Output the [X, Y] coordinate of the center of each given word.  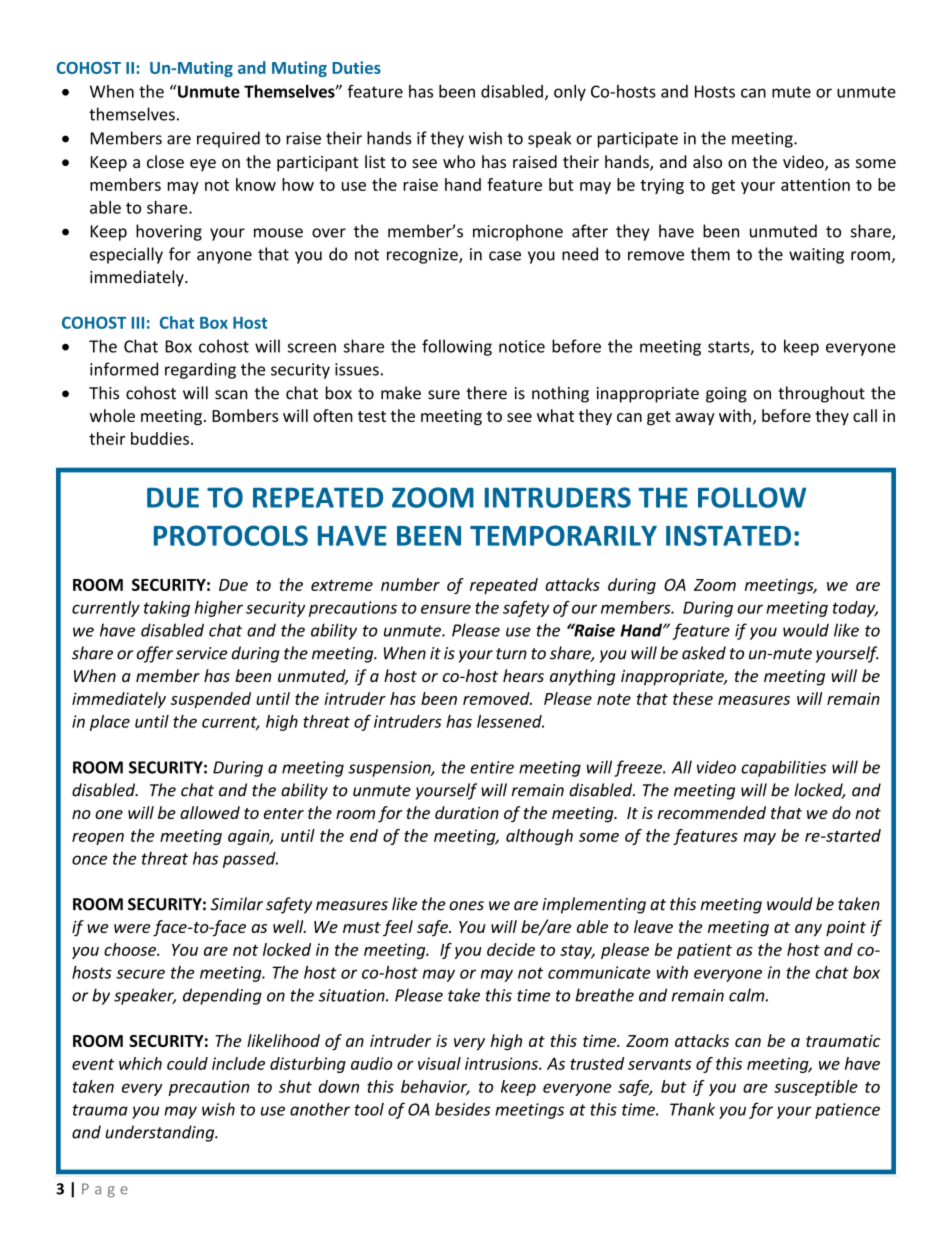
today [855, 609]
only [570, 93]
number [410, 584]
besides [462, 1109]
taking [167, 609]
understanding [161, 1133]
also [707, 161]
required [228, 139]
